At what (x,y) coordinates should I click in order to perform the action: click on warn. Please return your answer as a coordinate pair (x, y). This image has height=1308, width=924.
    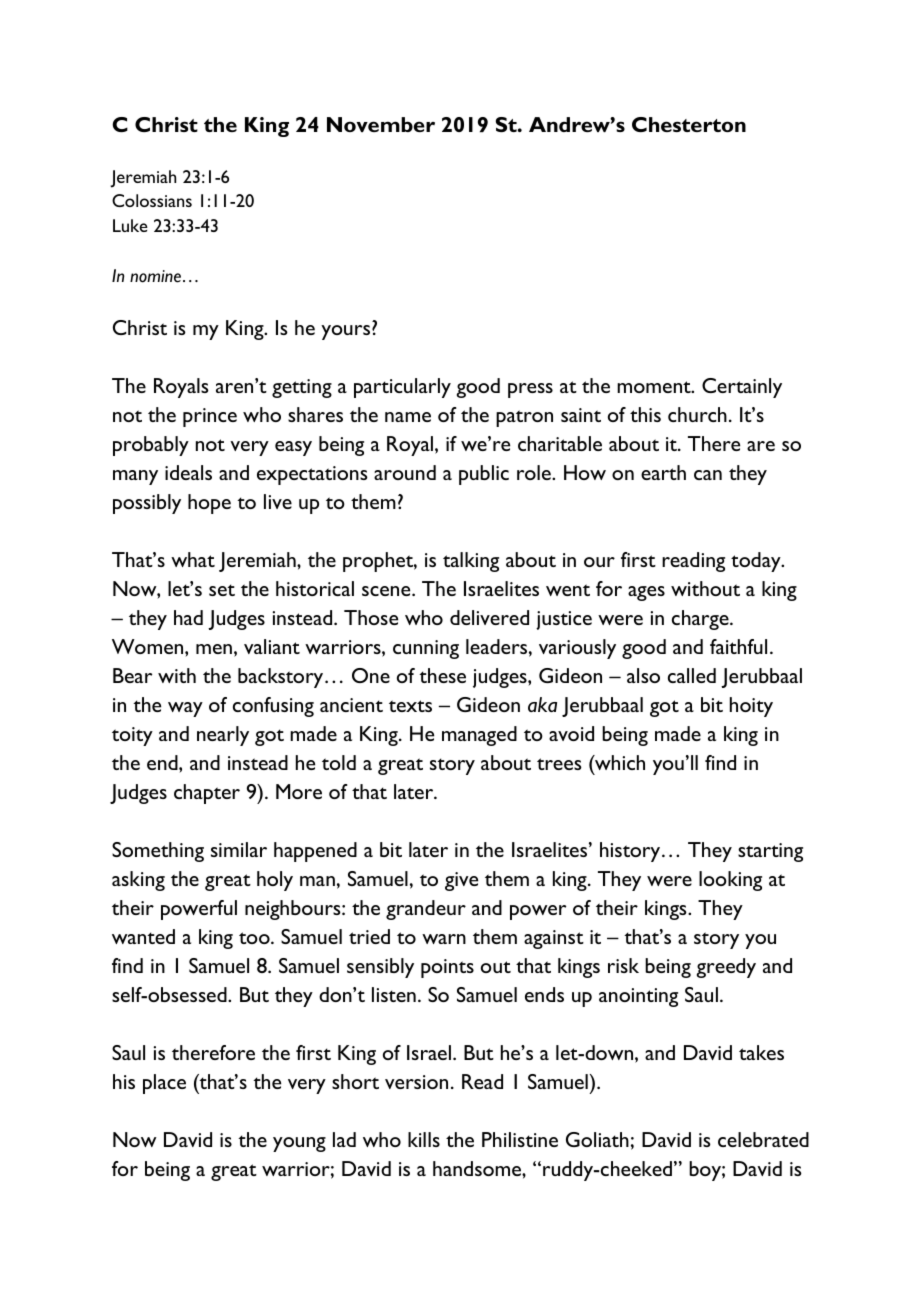
    Looking at the image, I should click on (444, 939).
